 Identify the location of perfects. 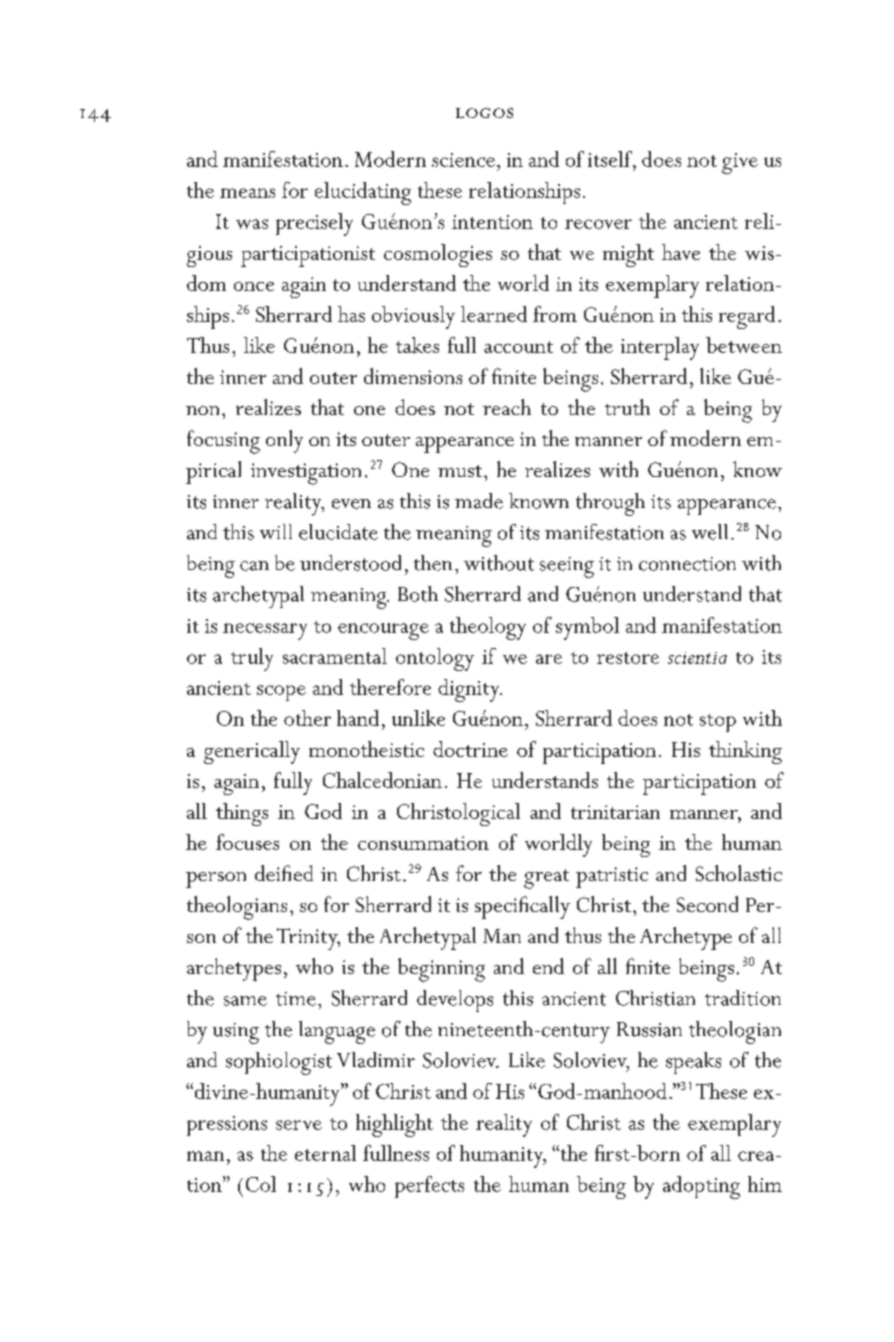
(429, 1187).
